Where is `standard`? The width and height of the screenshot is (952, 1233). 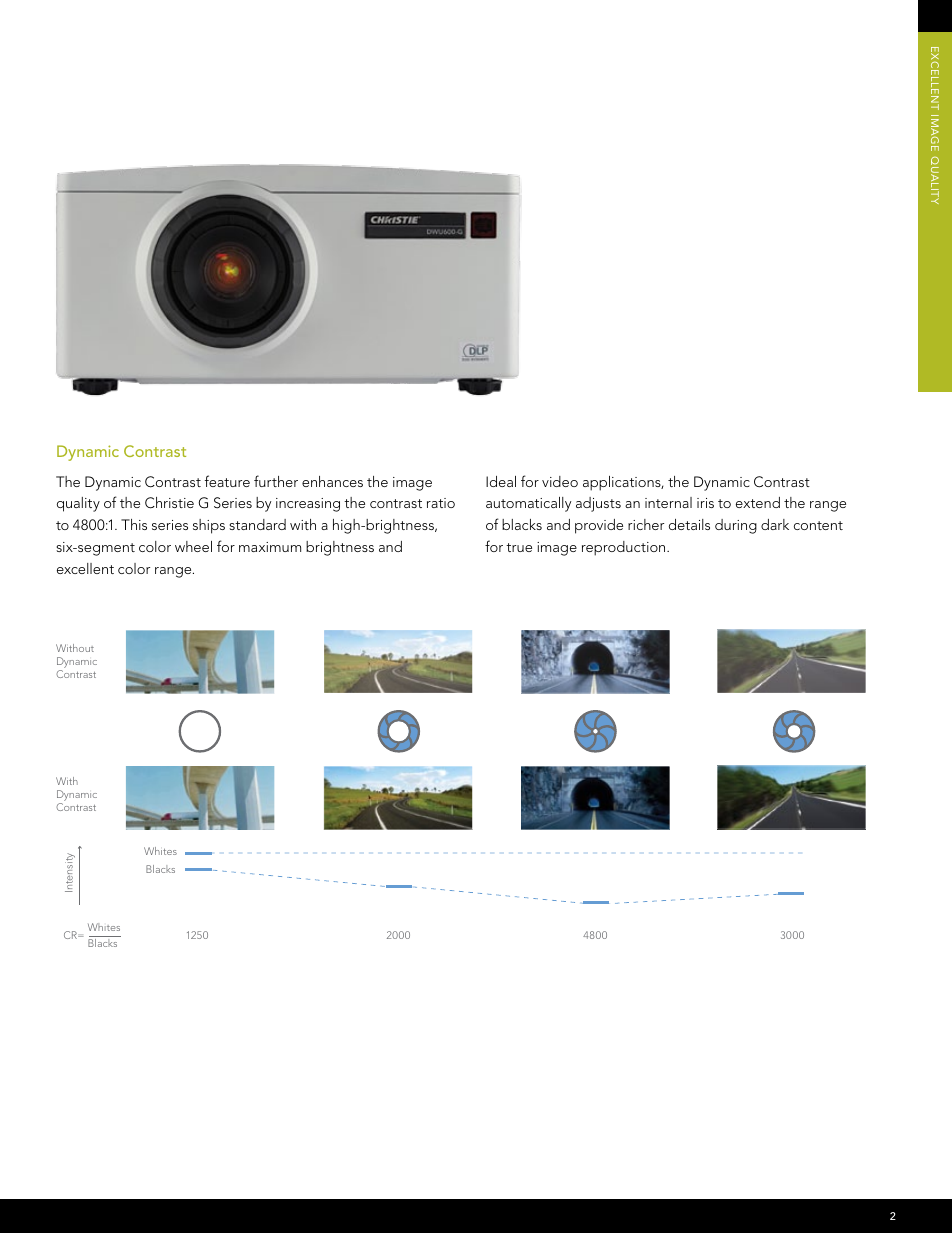
standard is located at coordinates (257, 524).
